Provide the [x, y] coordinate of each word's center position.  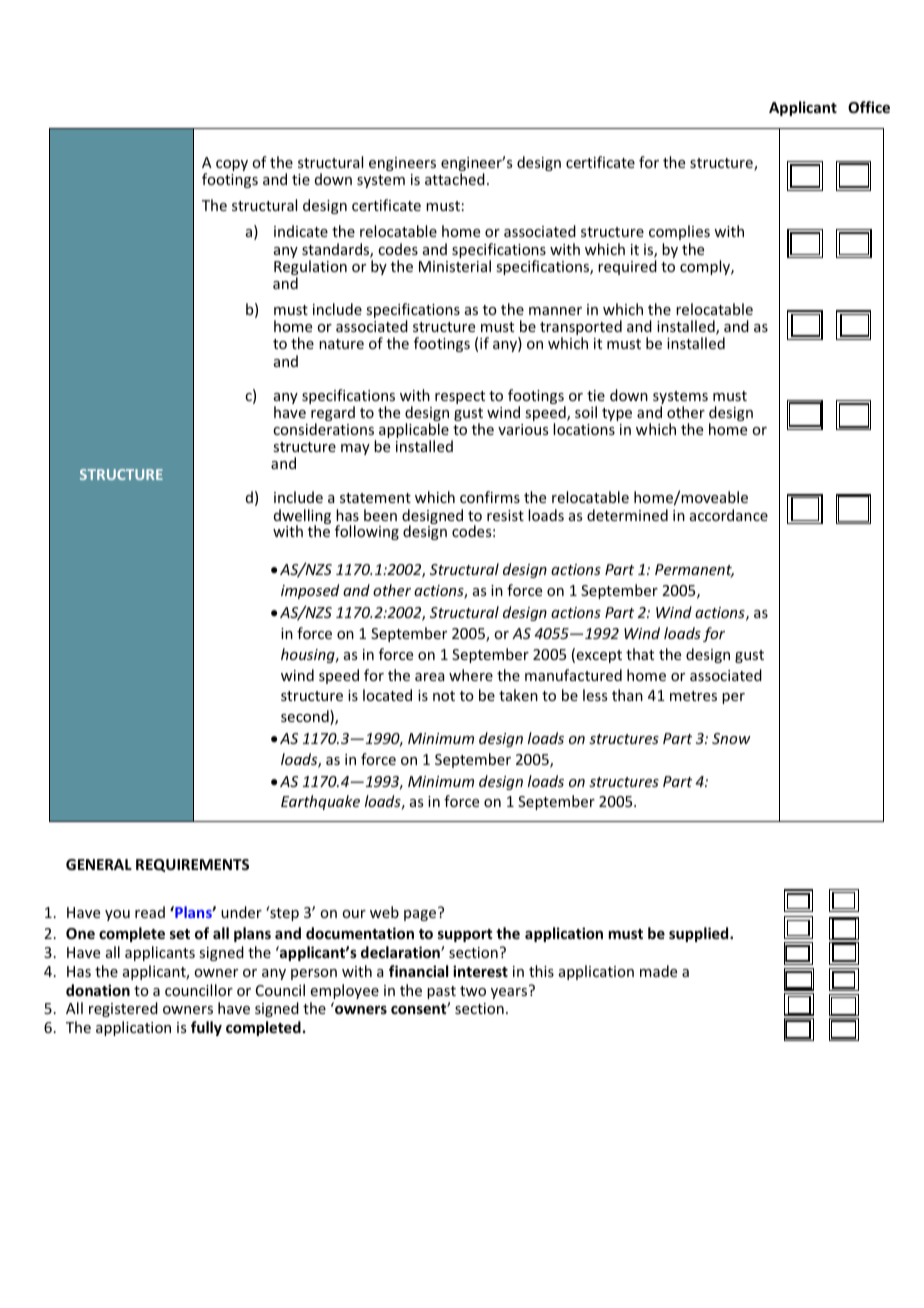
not [444, 696]
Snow [731, 738]
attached [455, 179]
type [617, 414]
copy [232, 165]
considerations [323, 429]
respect [460, 397]
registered [123, 1009]
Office [869, 107]
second [306, 717]
